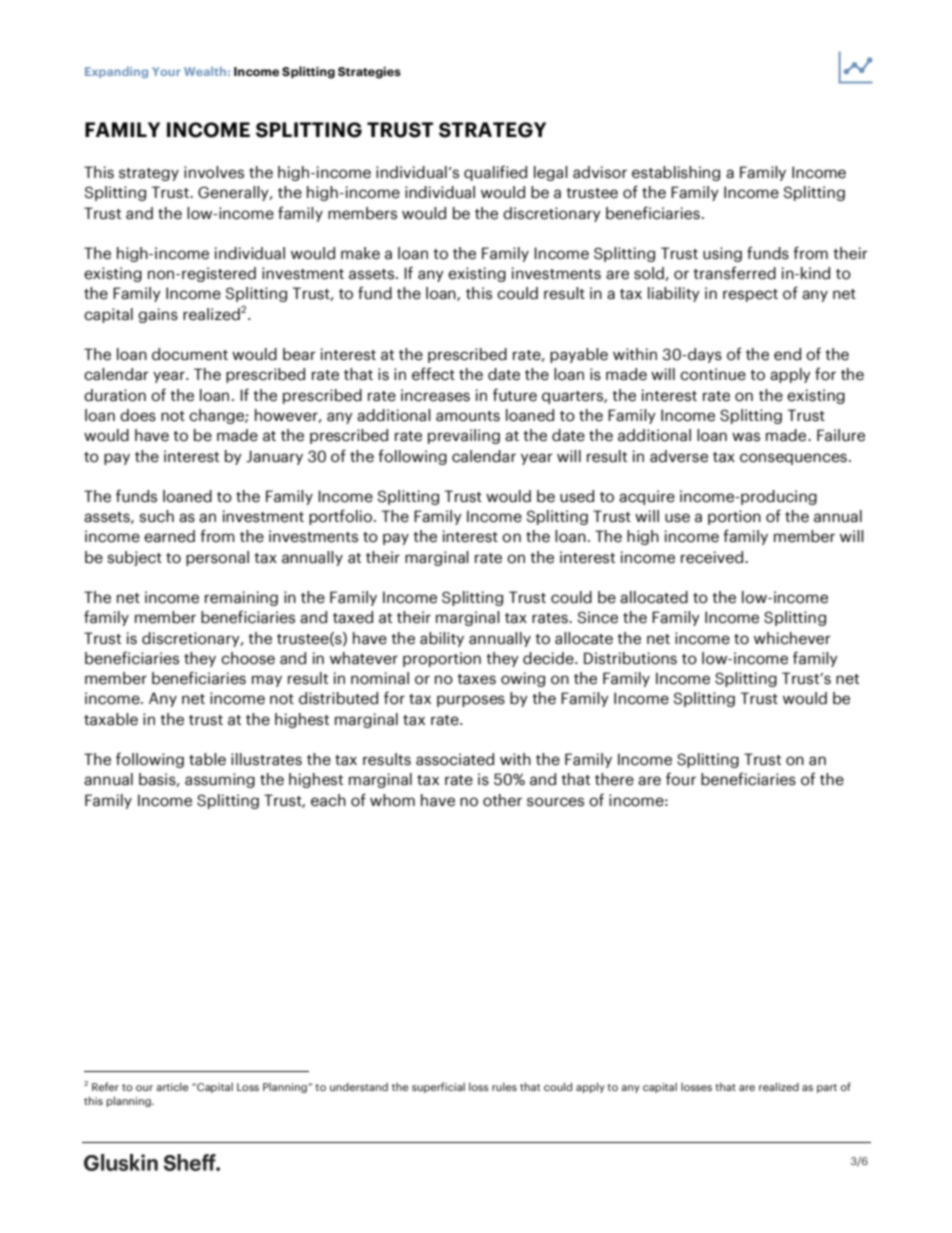  Describe the element at coordinates (190, 354) in the document. I see `document` at that location.
